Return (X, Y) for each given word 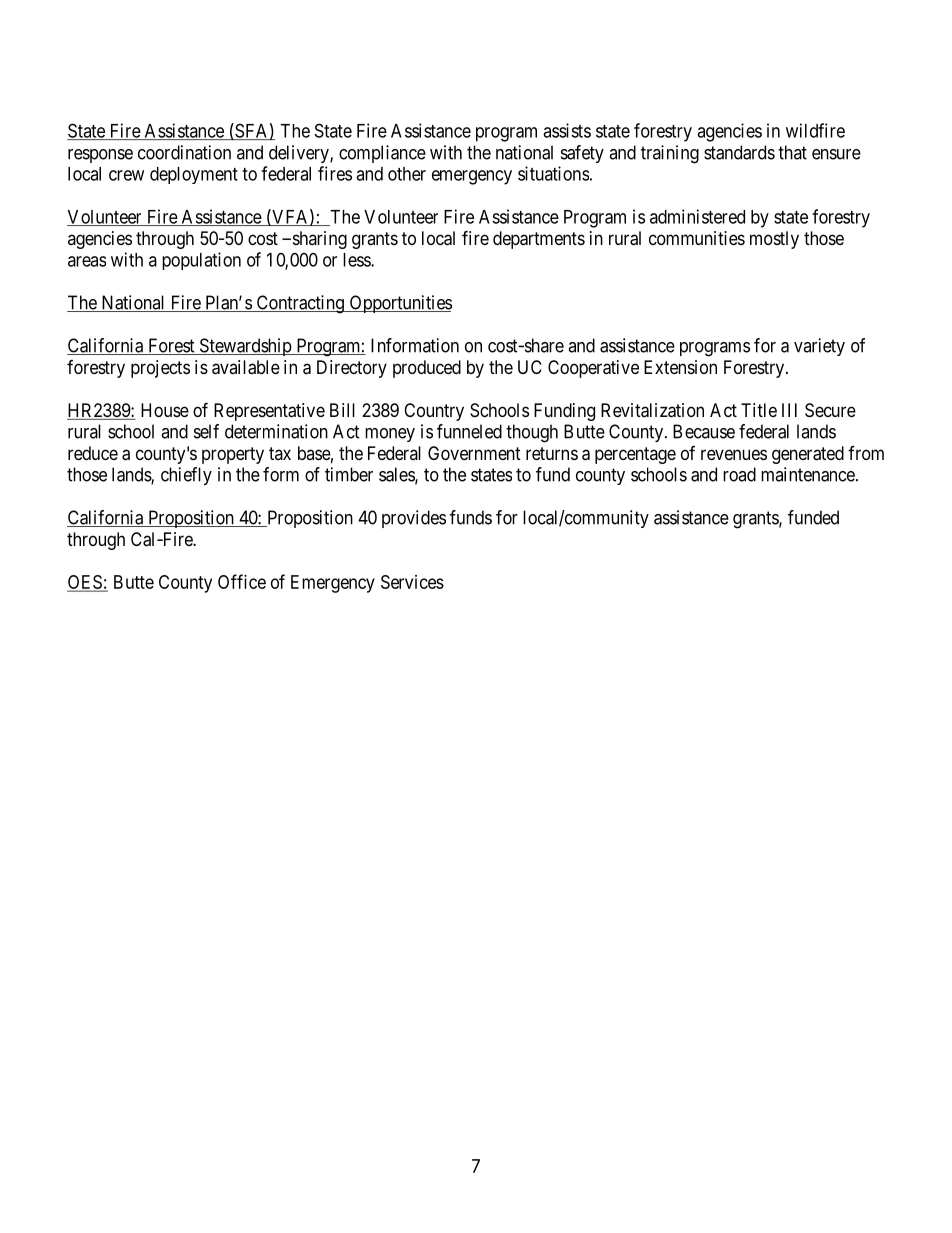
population (201, 261)
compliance (382, 154)
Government (474, 453)
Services (412, 582)
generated (808, 455)
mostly (774, 240)
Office (242, 581)
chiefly (186, 476)
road (739, 474)
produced (427, 369)
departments (539, 240)
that (792, 152)
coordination (184, 152)
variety (819, 347)
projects (160, 369)
